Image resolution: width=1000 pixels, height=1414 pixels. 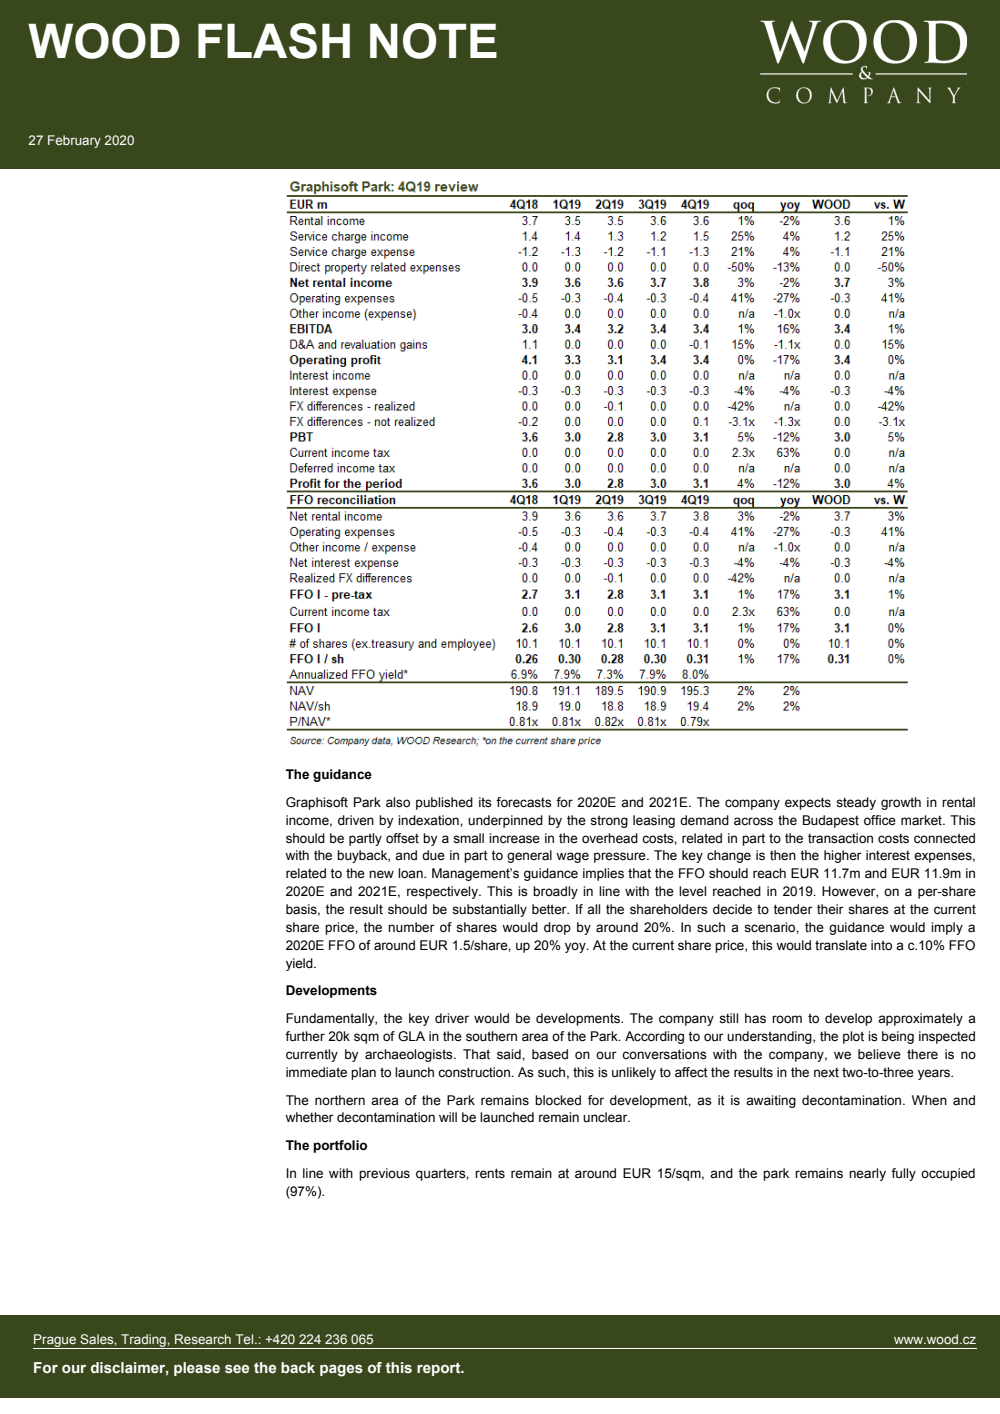 What do you see at coordinates (867, 1174) in the document?
I see `nearly` at bounding box center [867, 1174].
